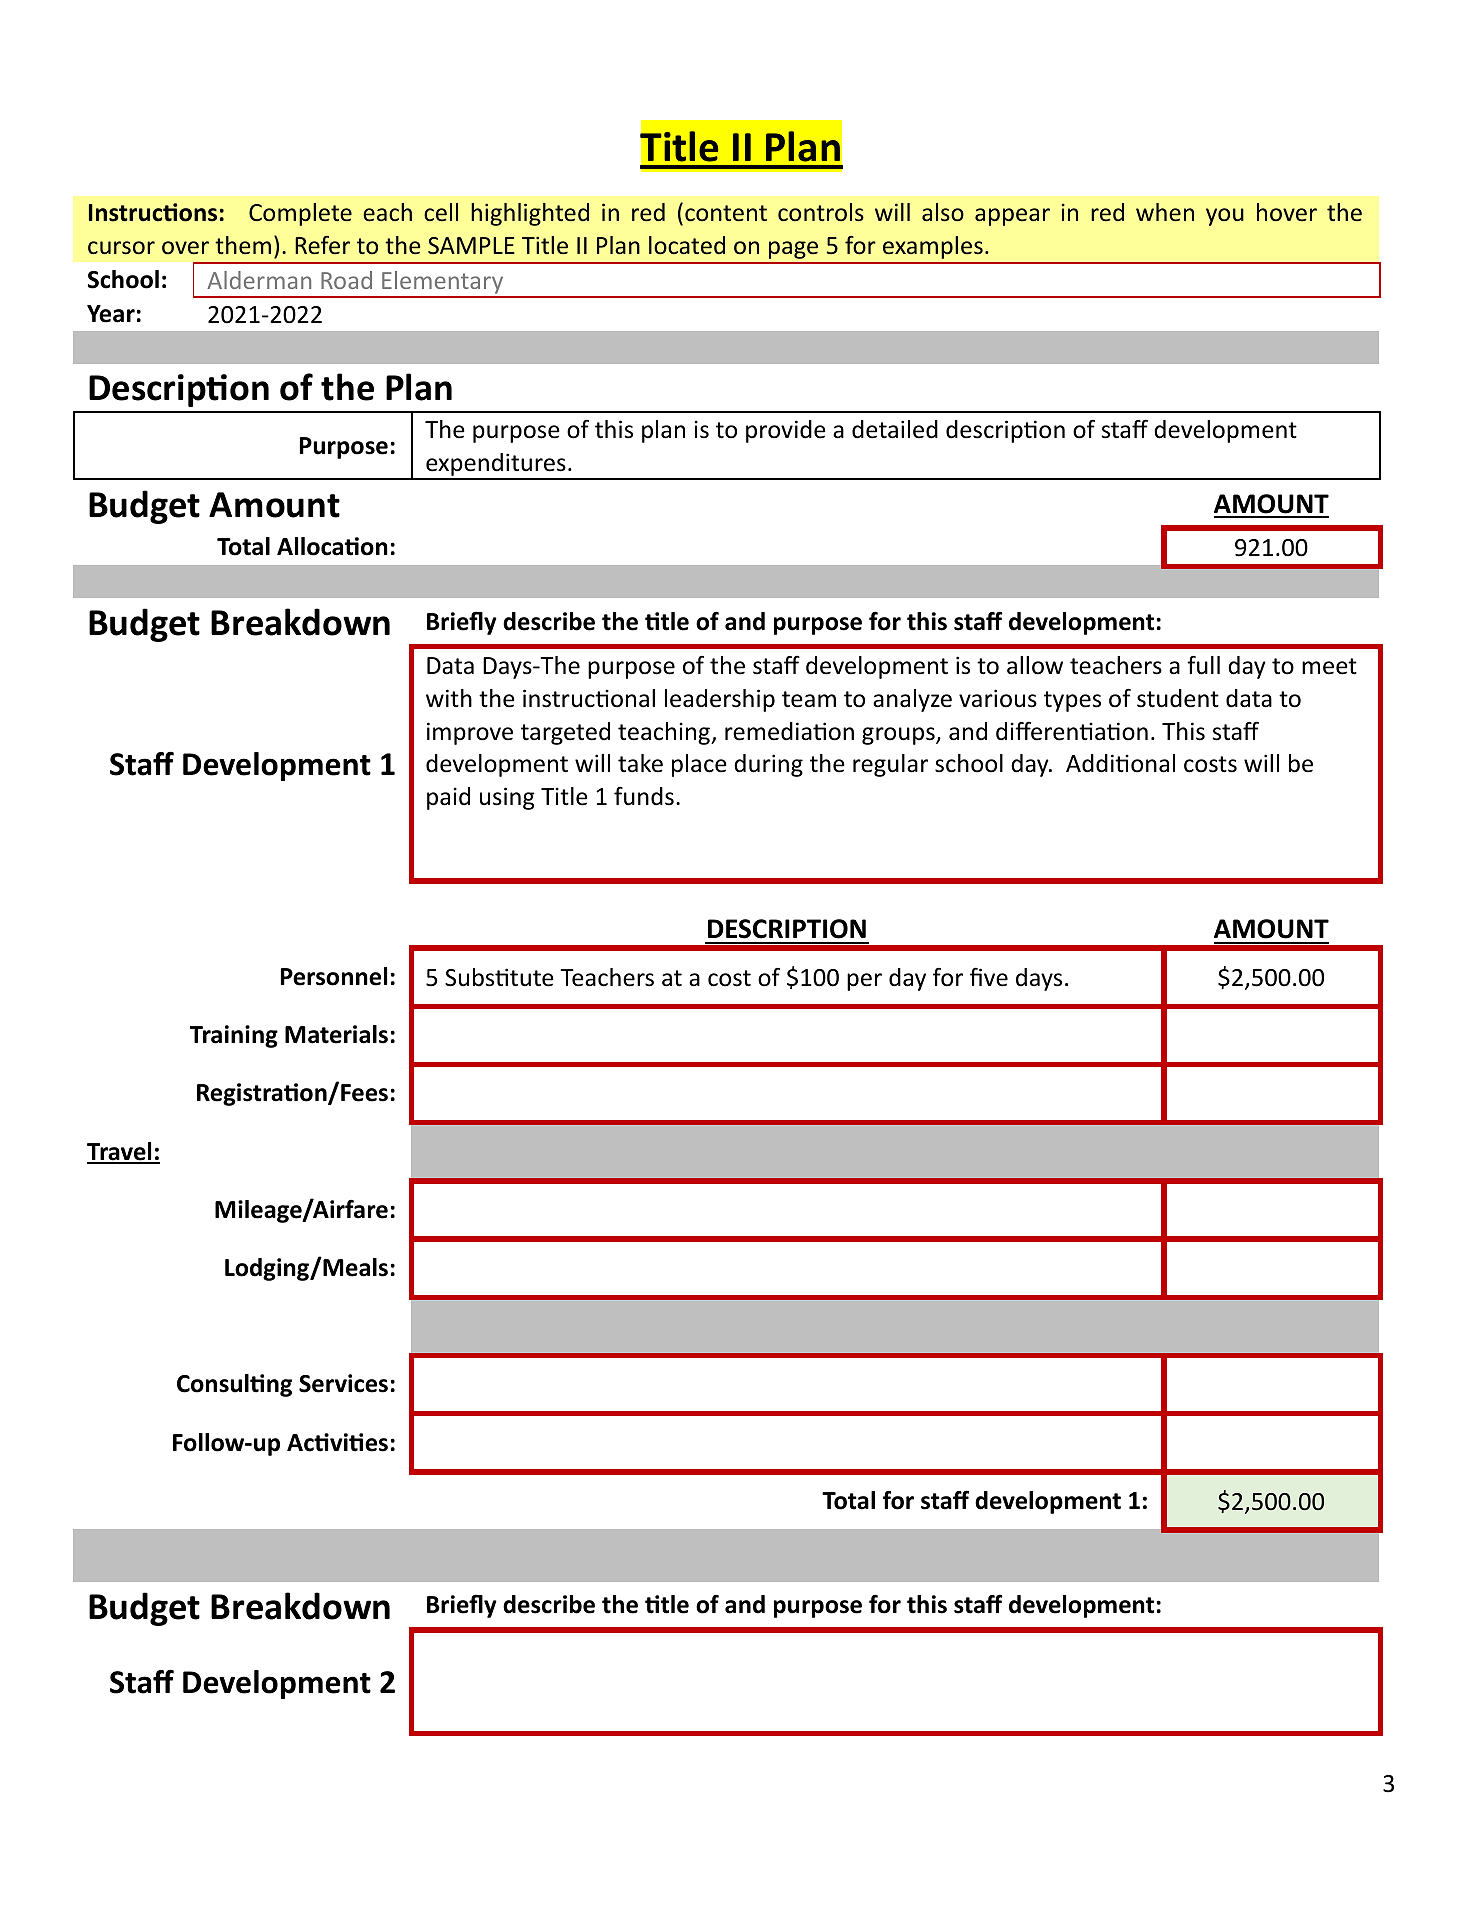 The width and height of the image is (1483, 1920). Describe the element at coordinates (334, 976) in the image. I see `Personnel` at that location.
